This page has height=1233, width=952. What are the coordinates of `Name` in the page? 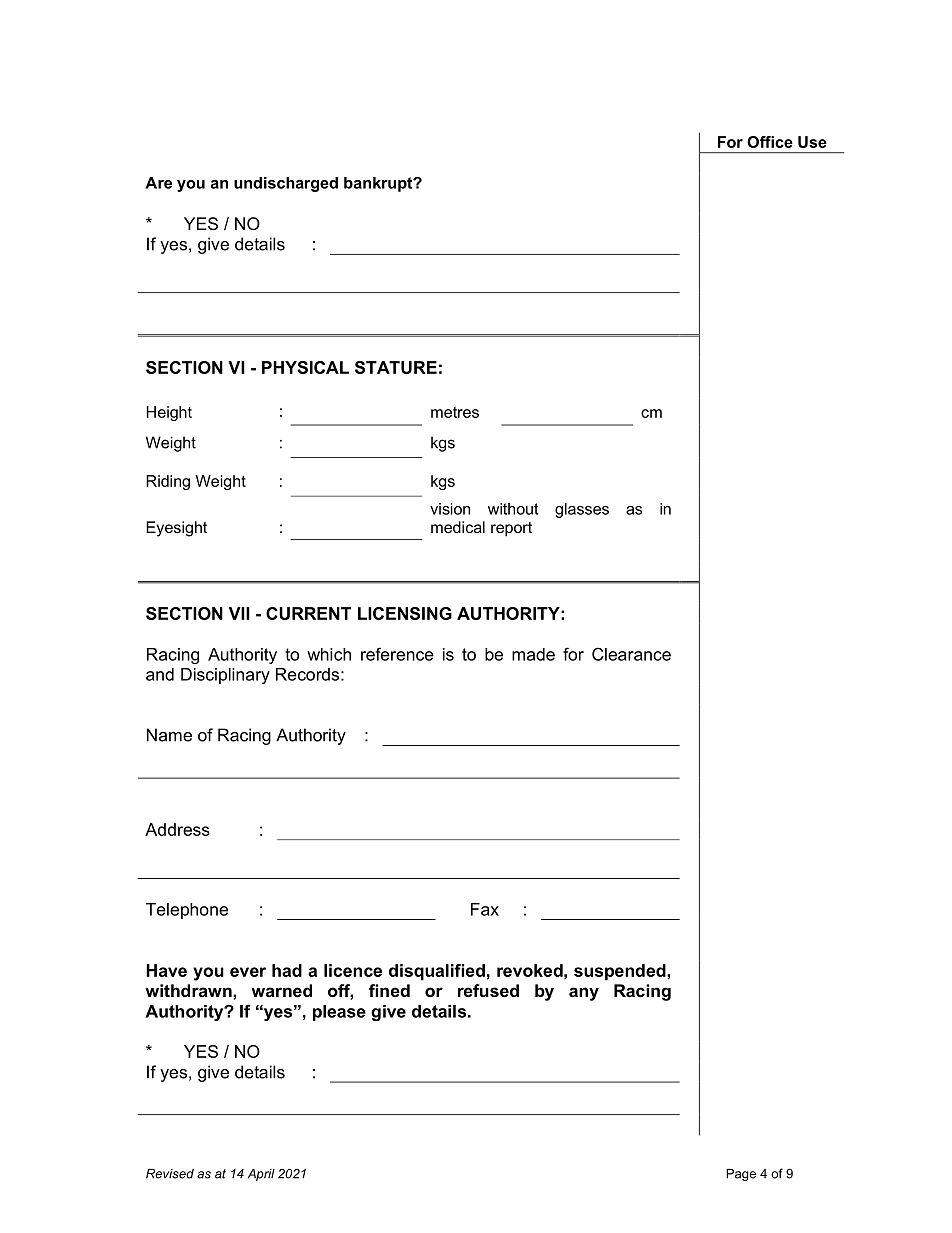 It's located at (169, 735).
